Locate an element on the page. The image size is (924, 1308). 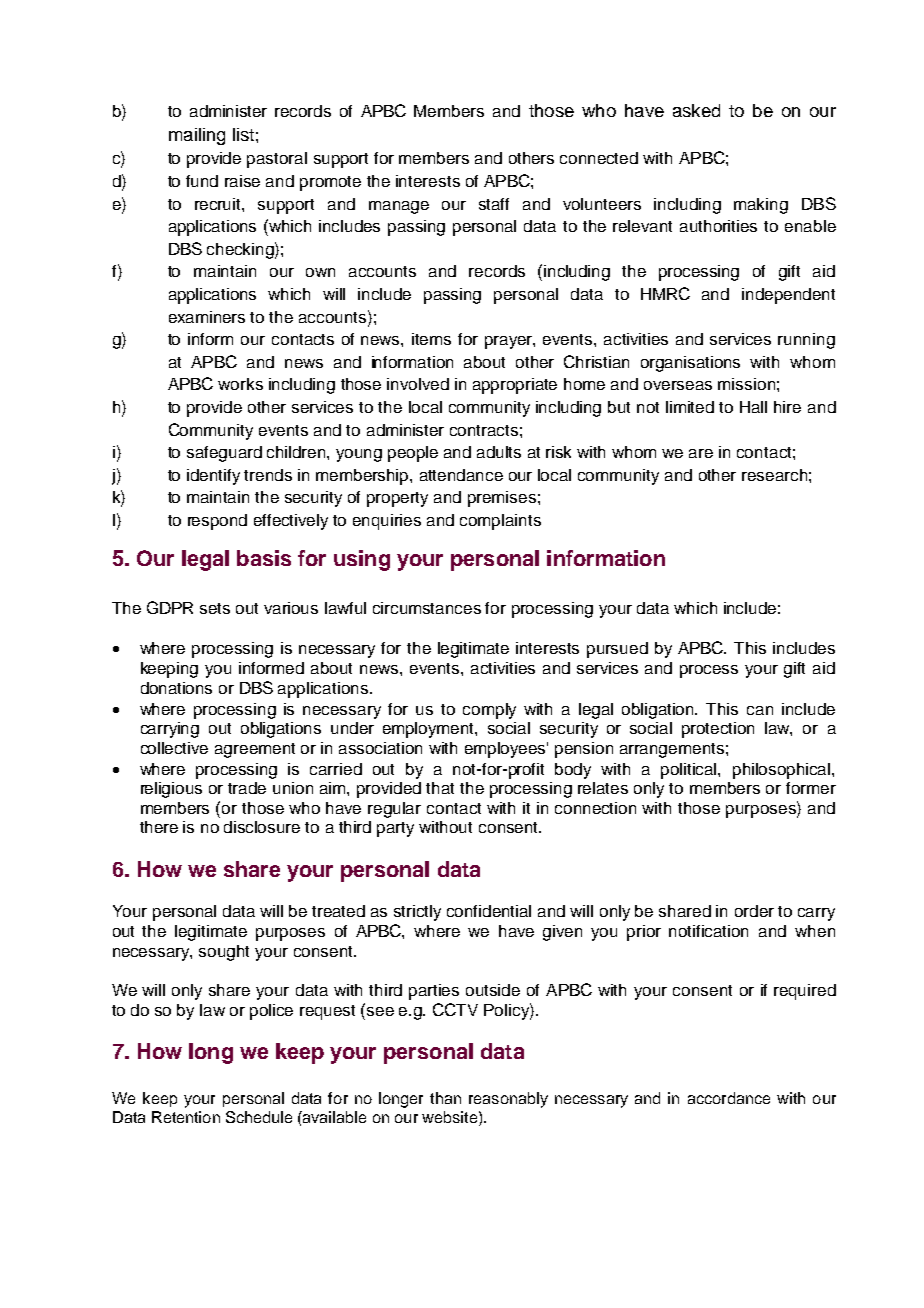
pursued is located at coordinates (617, 650).
